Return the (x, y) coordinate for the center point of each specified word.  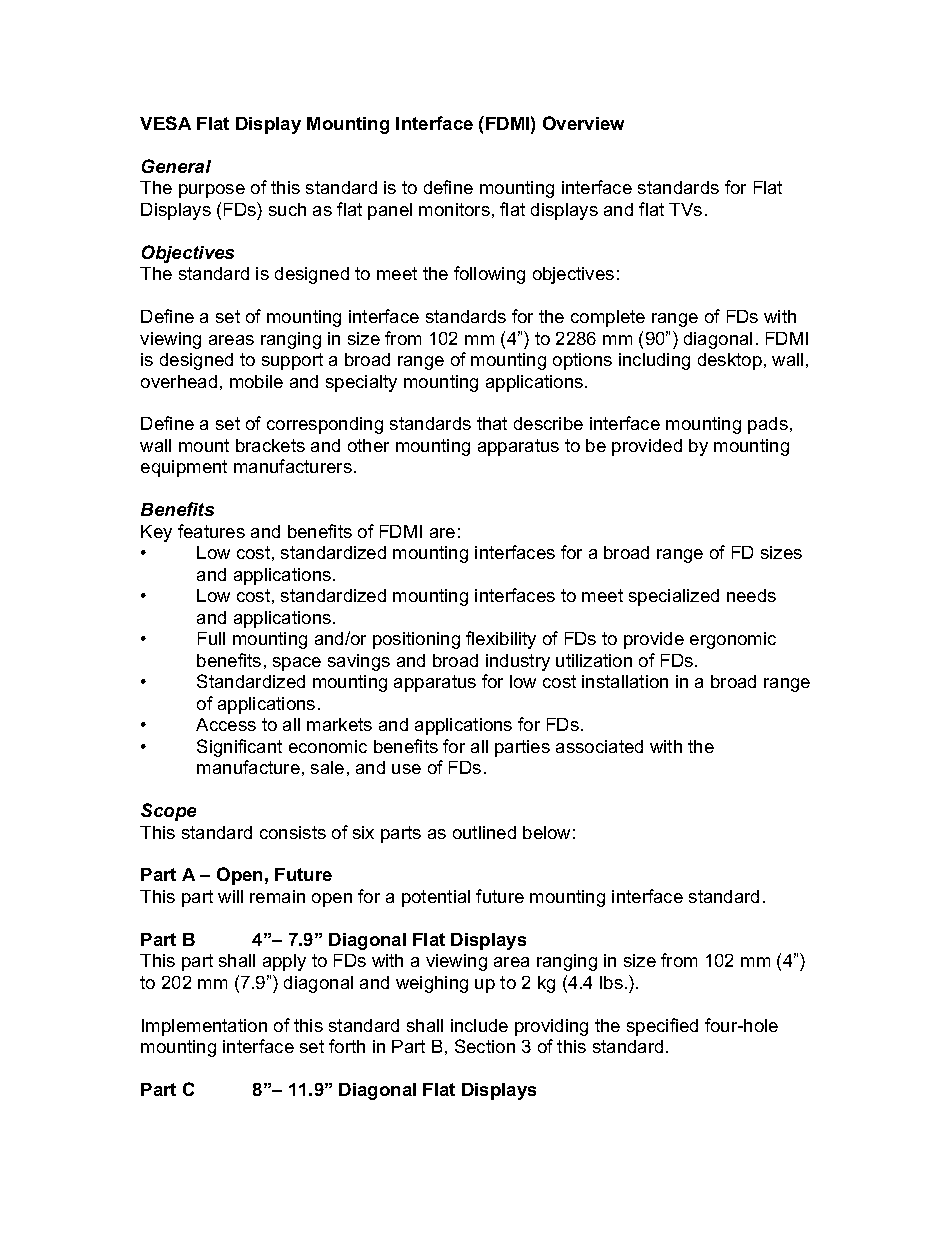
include (479, 1025)
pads (768, 425)
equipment (184, 468)
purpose (212, 191)
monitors (454, 209)
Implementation (204, 1027)
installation (625, 681)
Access (226, 724)
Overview (583, 123)
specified (662, 1027)
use (406, 769)
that (492, 423)
